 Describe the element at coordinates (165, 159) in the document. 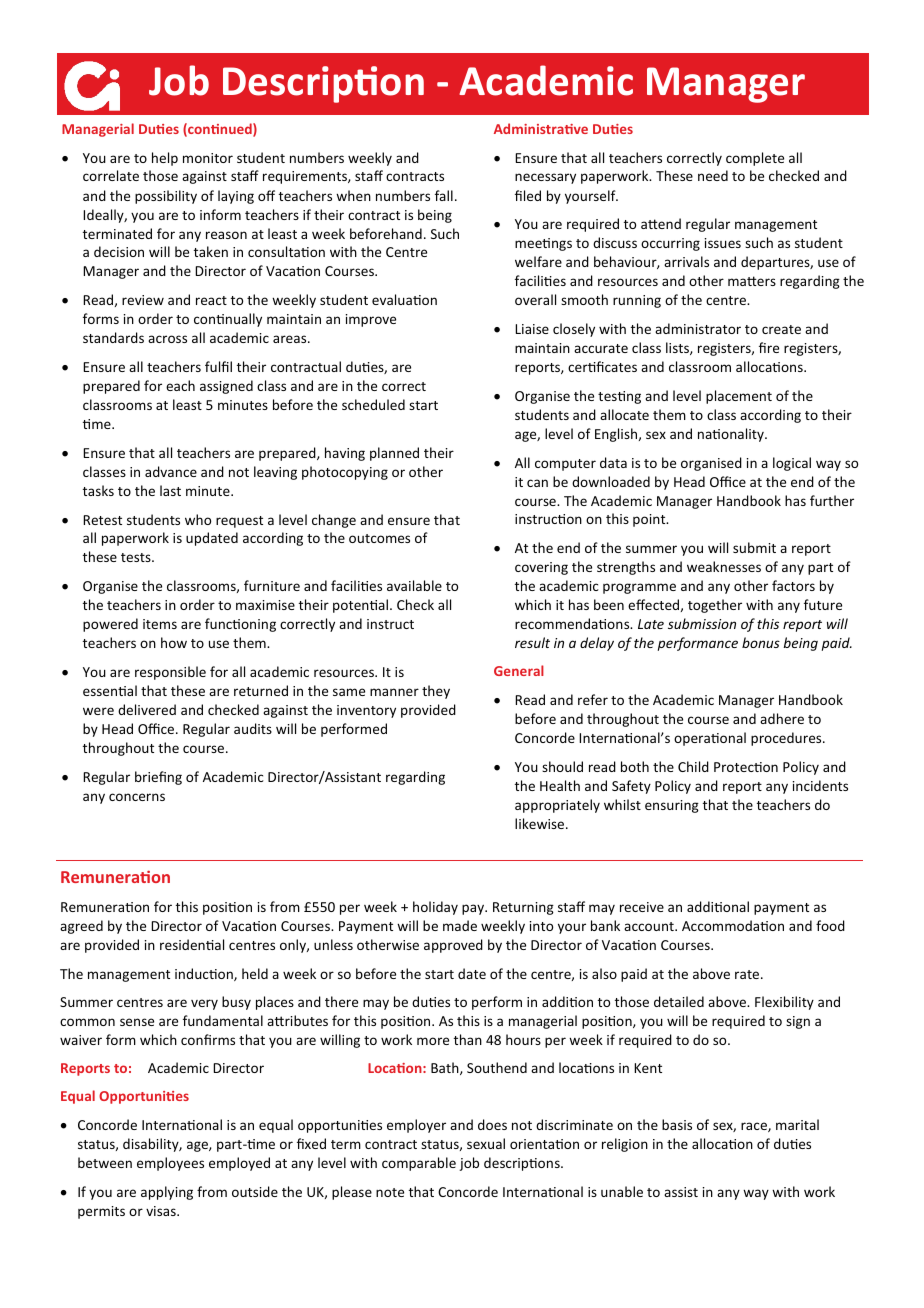

I see `help` at that location.
